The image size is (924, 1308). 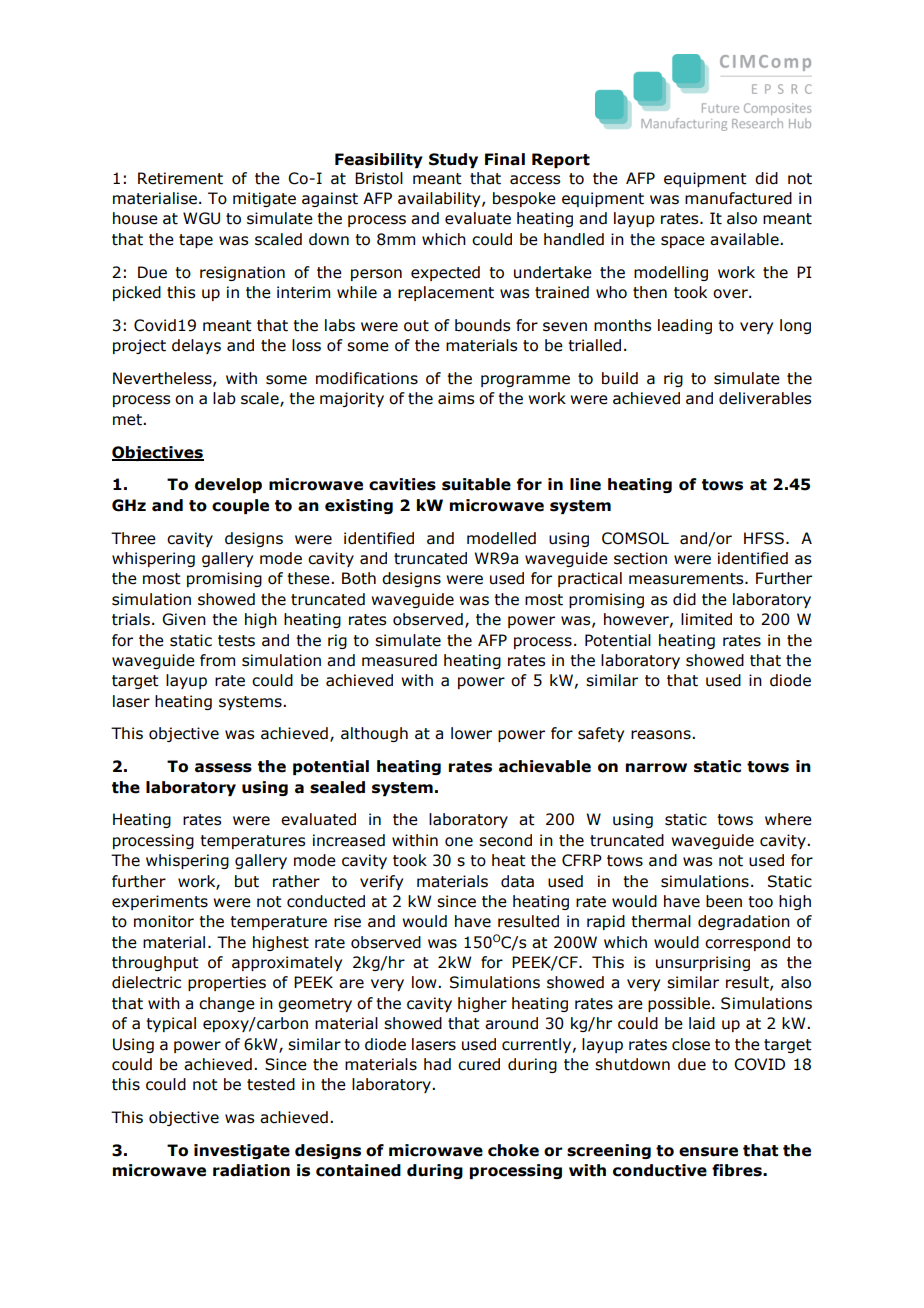 What do you see at coordinates (440, 199) in the document?
I see `availability` at bounding box center [440, 199].
